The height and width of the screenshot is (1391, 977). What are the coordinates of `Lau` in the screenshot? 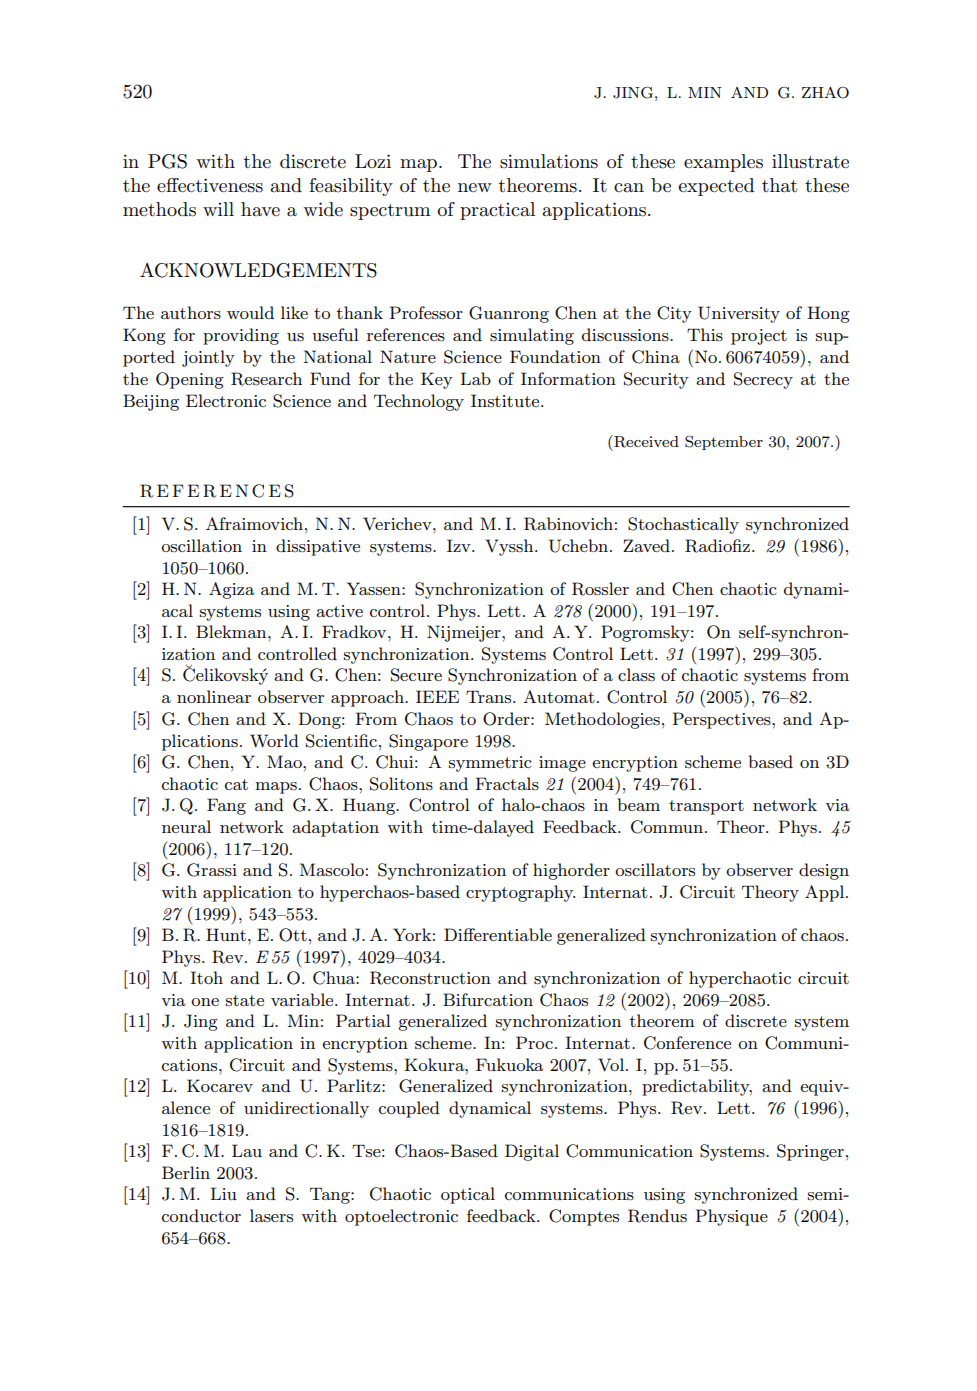 It's located at (247, 1150).
